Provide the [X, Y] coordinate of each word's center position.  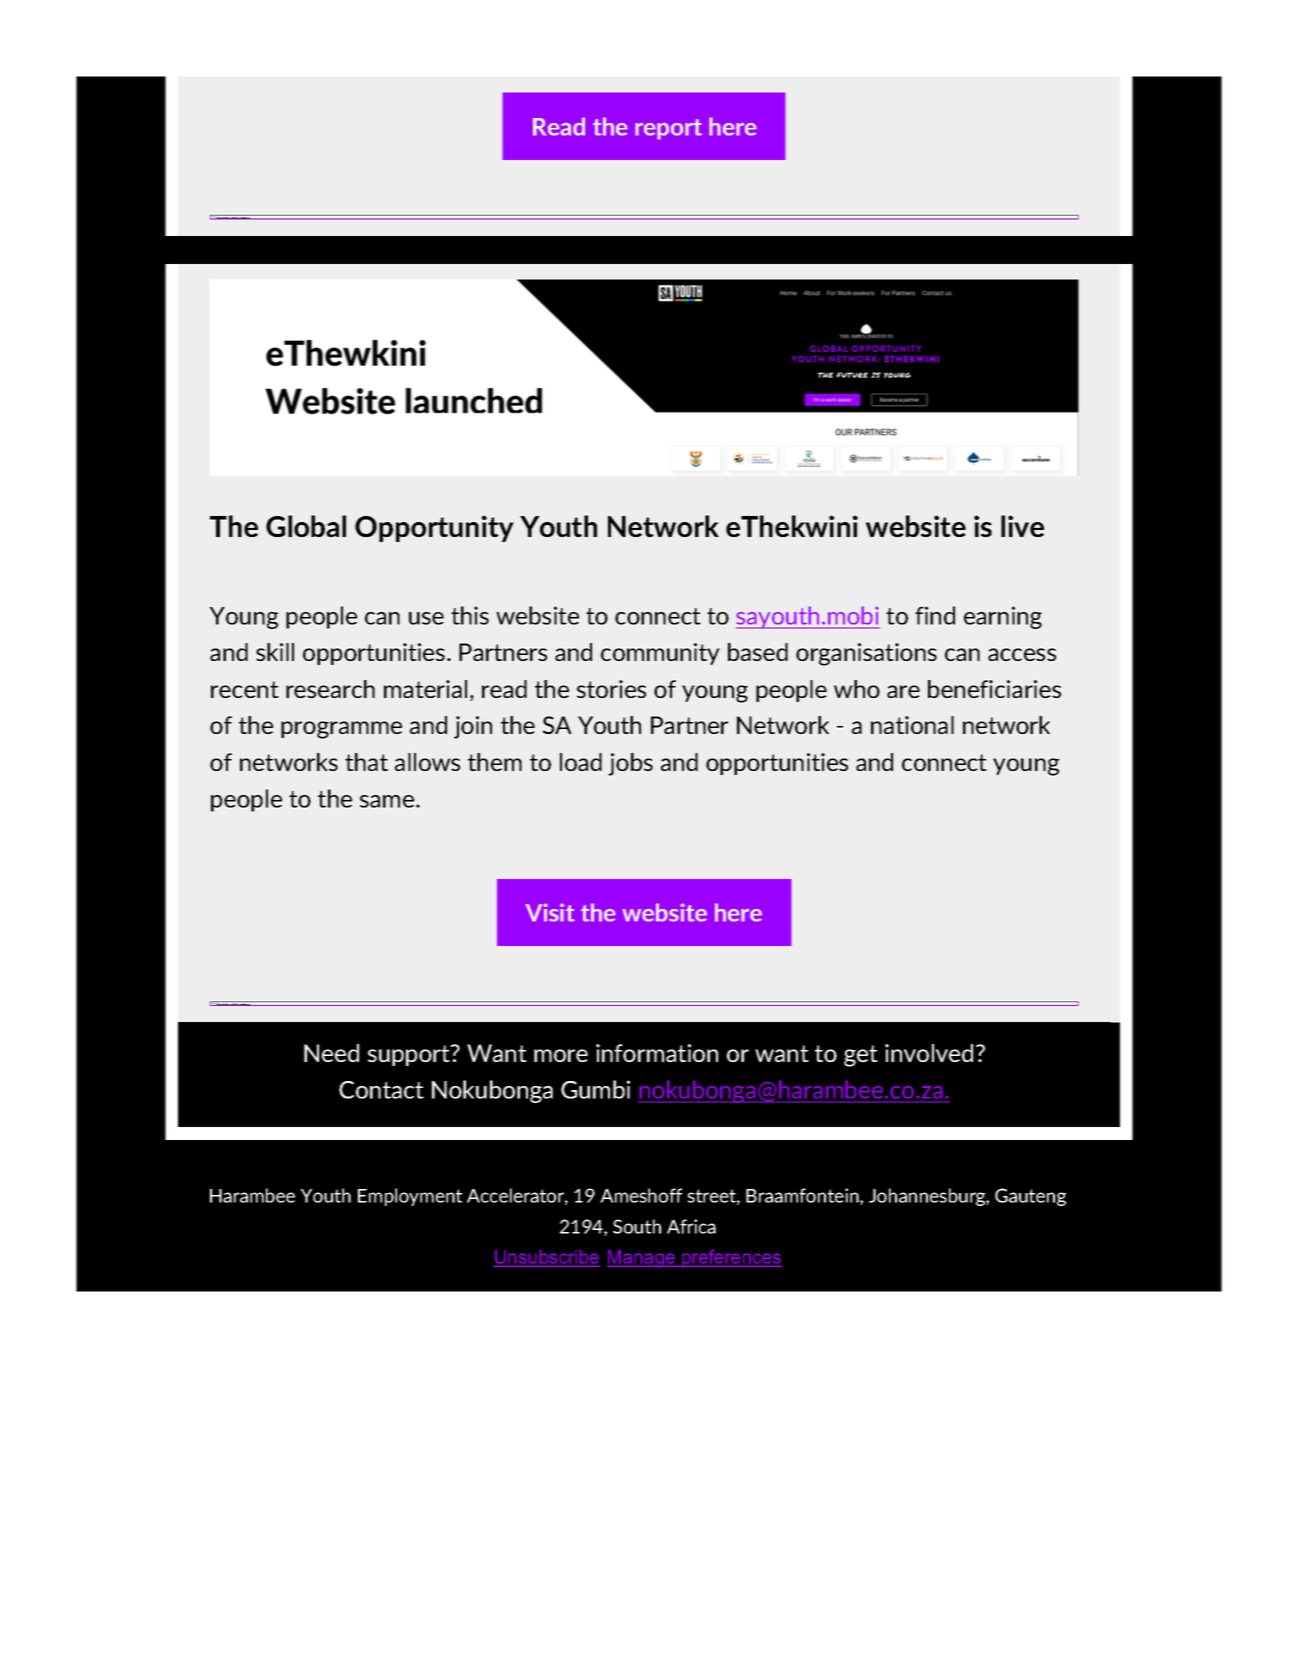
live [1022, 526]
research [330, 689]
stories [611, 689]
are [903, 691]
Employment [410, 1197]
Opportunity [434, 528]
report [668, 129]
